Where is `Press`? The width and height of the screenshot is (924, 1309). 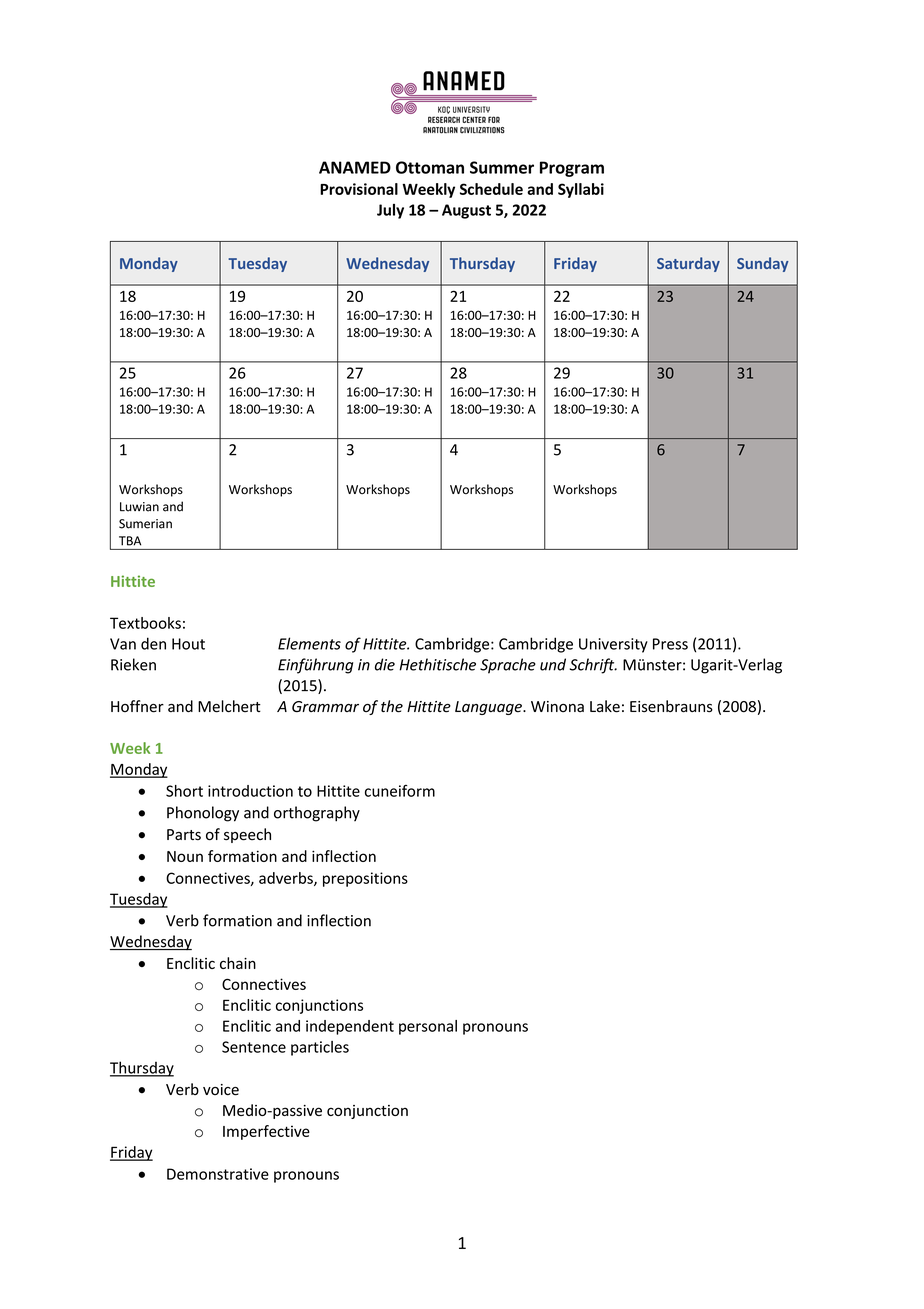
Press is located at coordinates (670, 644).
